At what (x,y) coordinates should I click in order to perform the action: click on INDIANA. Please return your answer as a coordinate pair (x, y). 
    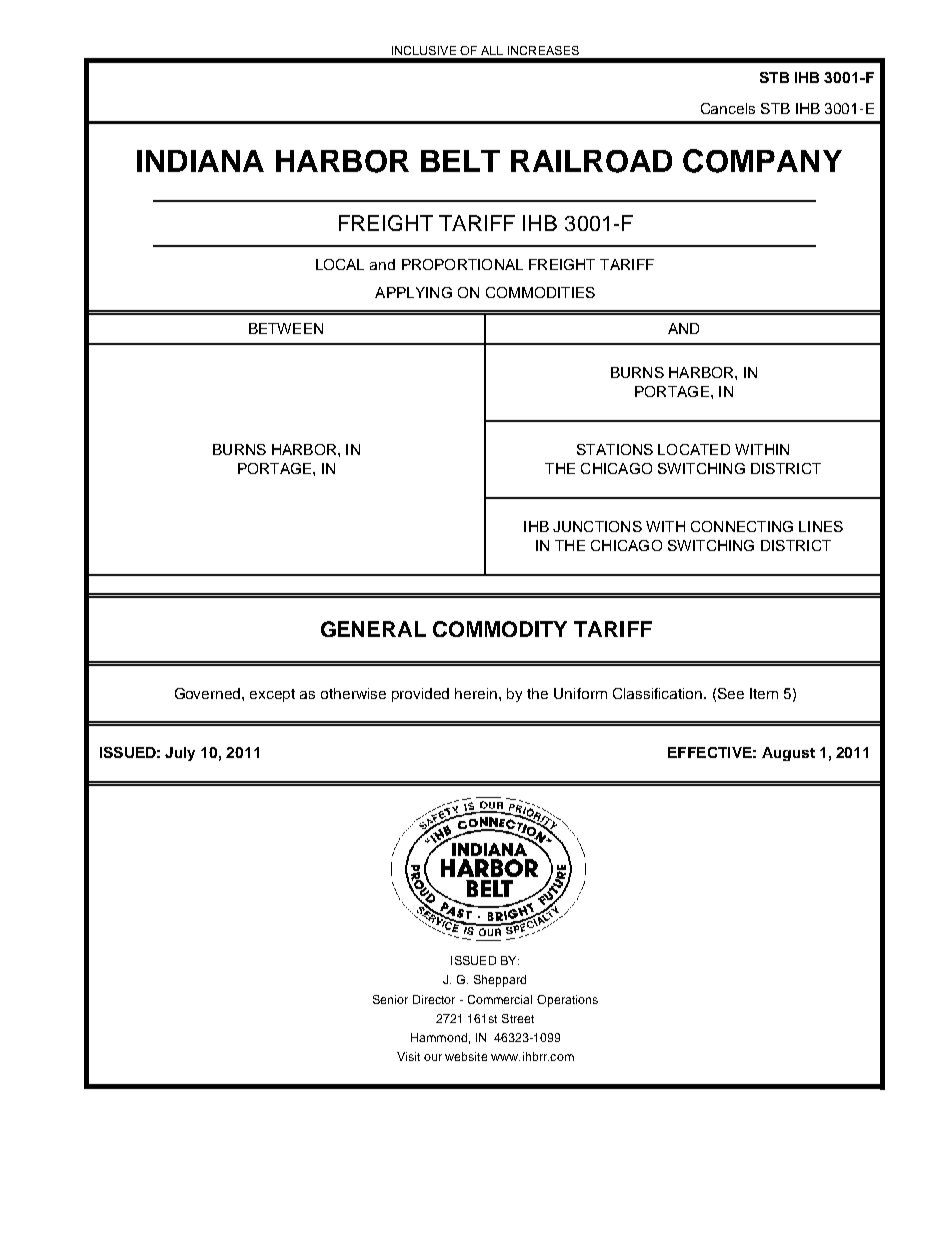
    Looking at the image, I should click on (200, 161).
